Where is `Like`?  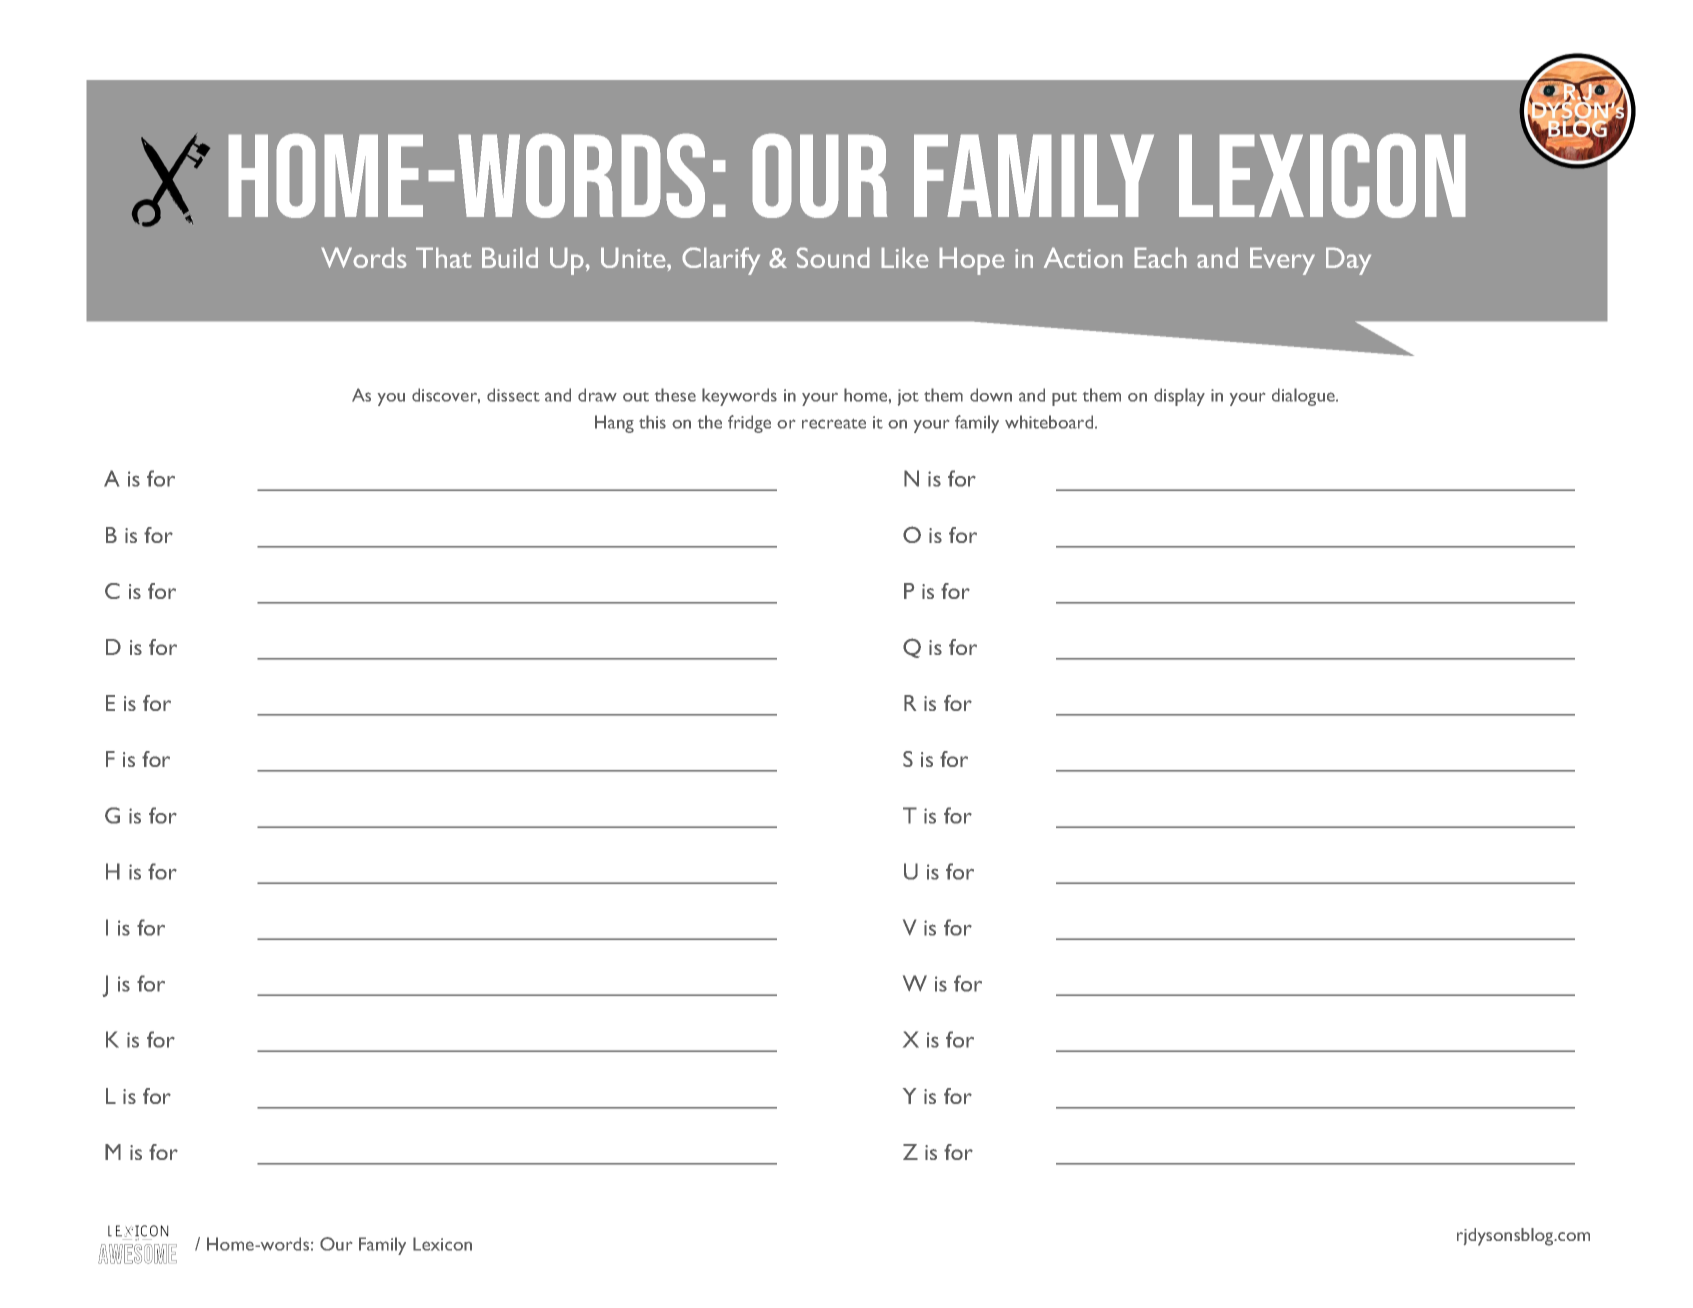
Like is located at coordinates (905, 257).
